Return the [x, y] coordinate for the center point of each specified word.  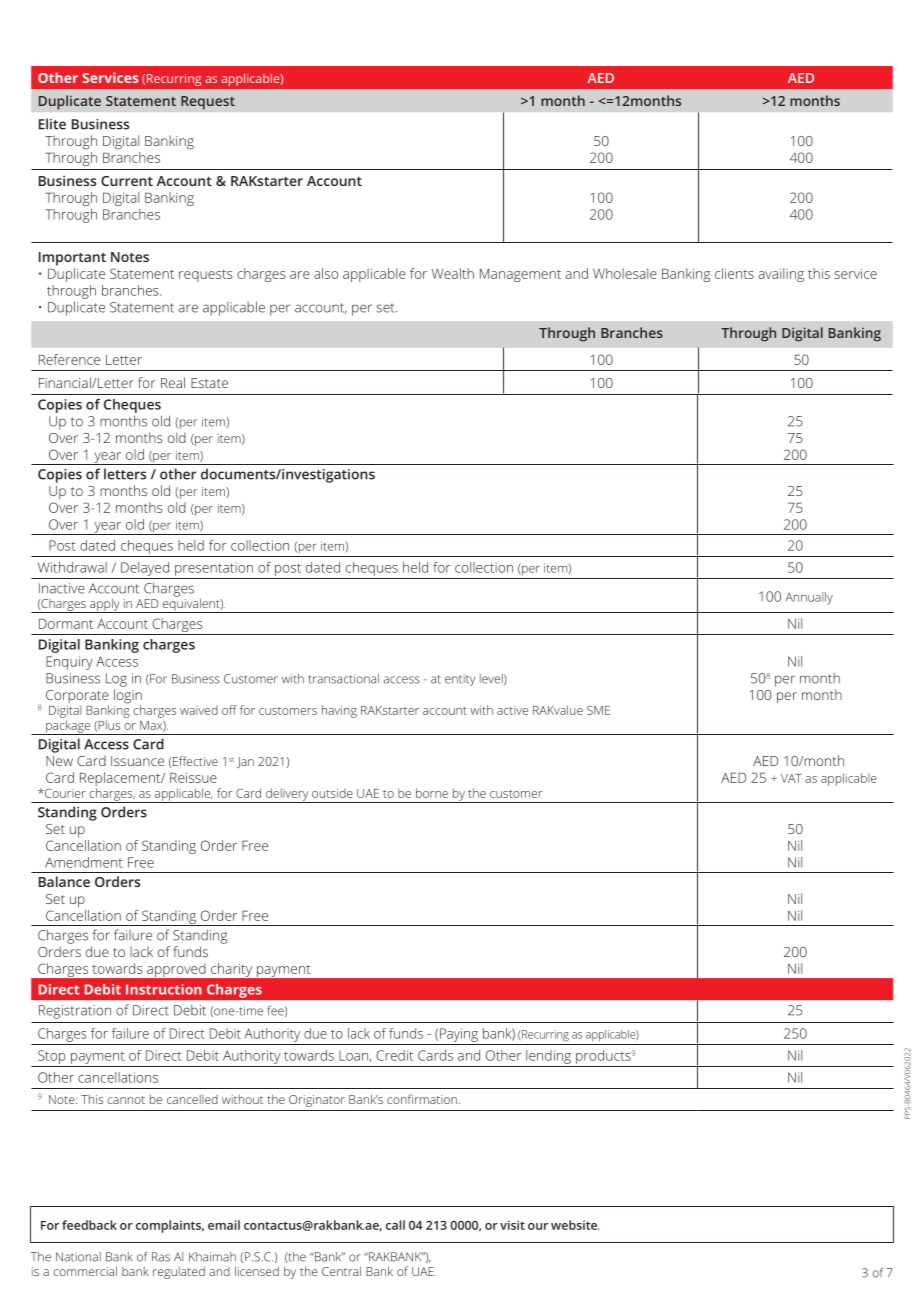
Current [127, 181]
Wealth [453, 273]
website [575, 1225]
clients [734, 273]
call [395, 1225]
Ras [161, 1257]
